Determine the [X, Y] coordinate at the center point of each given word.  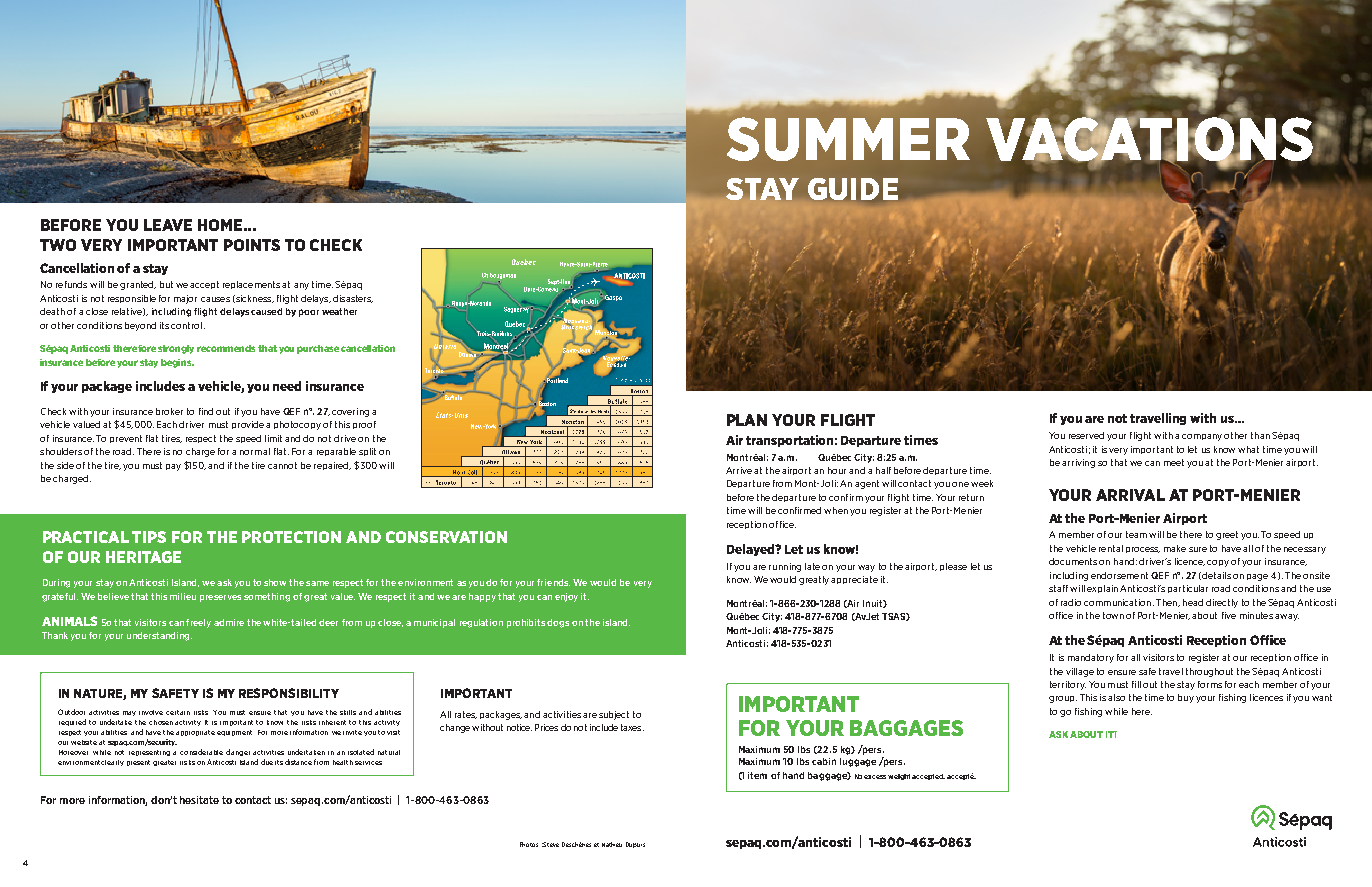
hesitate [199, 800]
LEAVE [168, 225]
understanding [159, 636]
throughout [1209, 672]
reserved [1086, 435]
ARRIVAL [1130, 495]
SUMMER [848, 139]
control [186, 325]
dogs [558, 623]
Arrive [739, 470]
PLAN [747, 420]
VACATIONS [1149, 139]
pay [173, 467]
